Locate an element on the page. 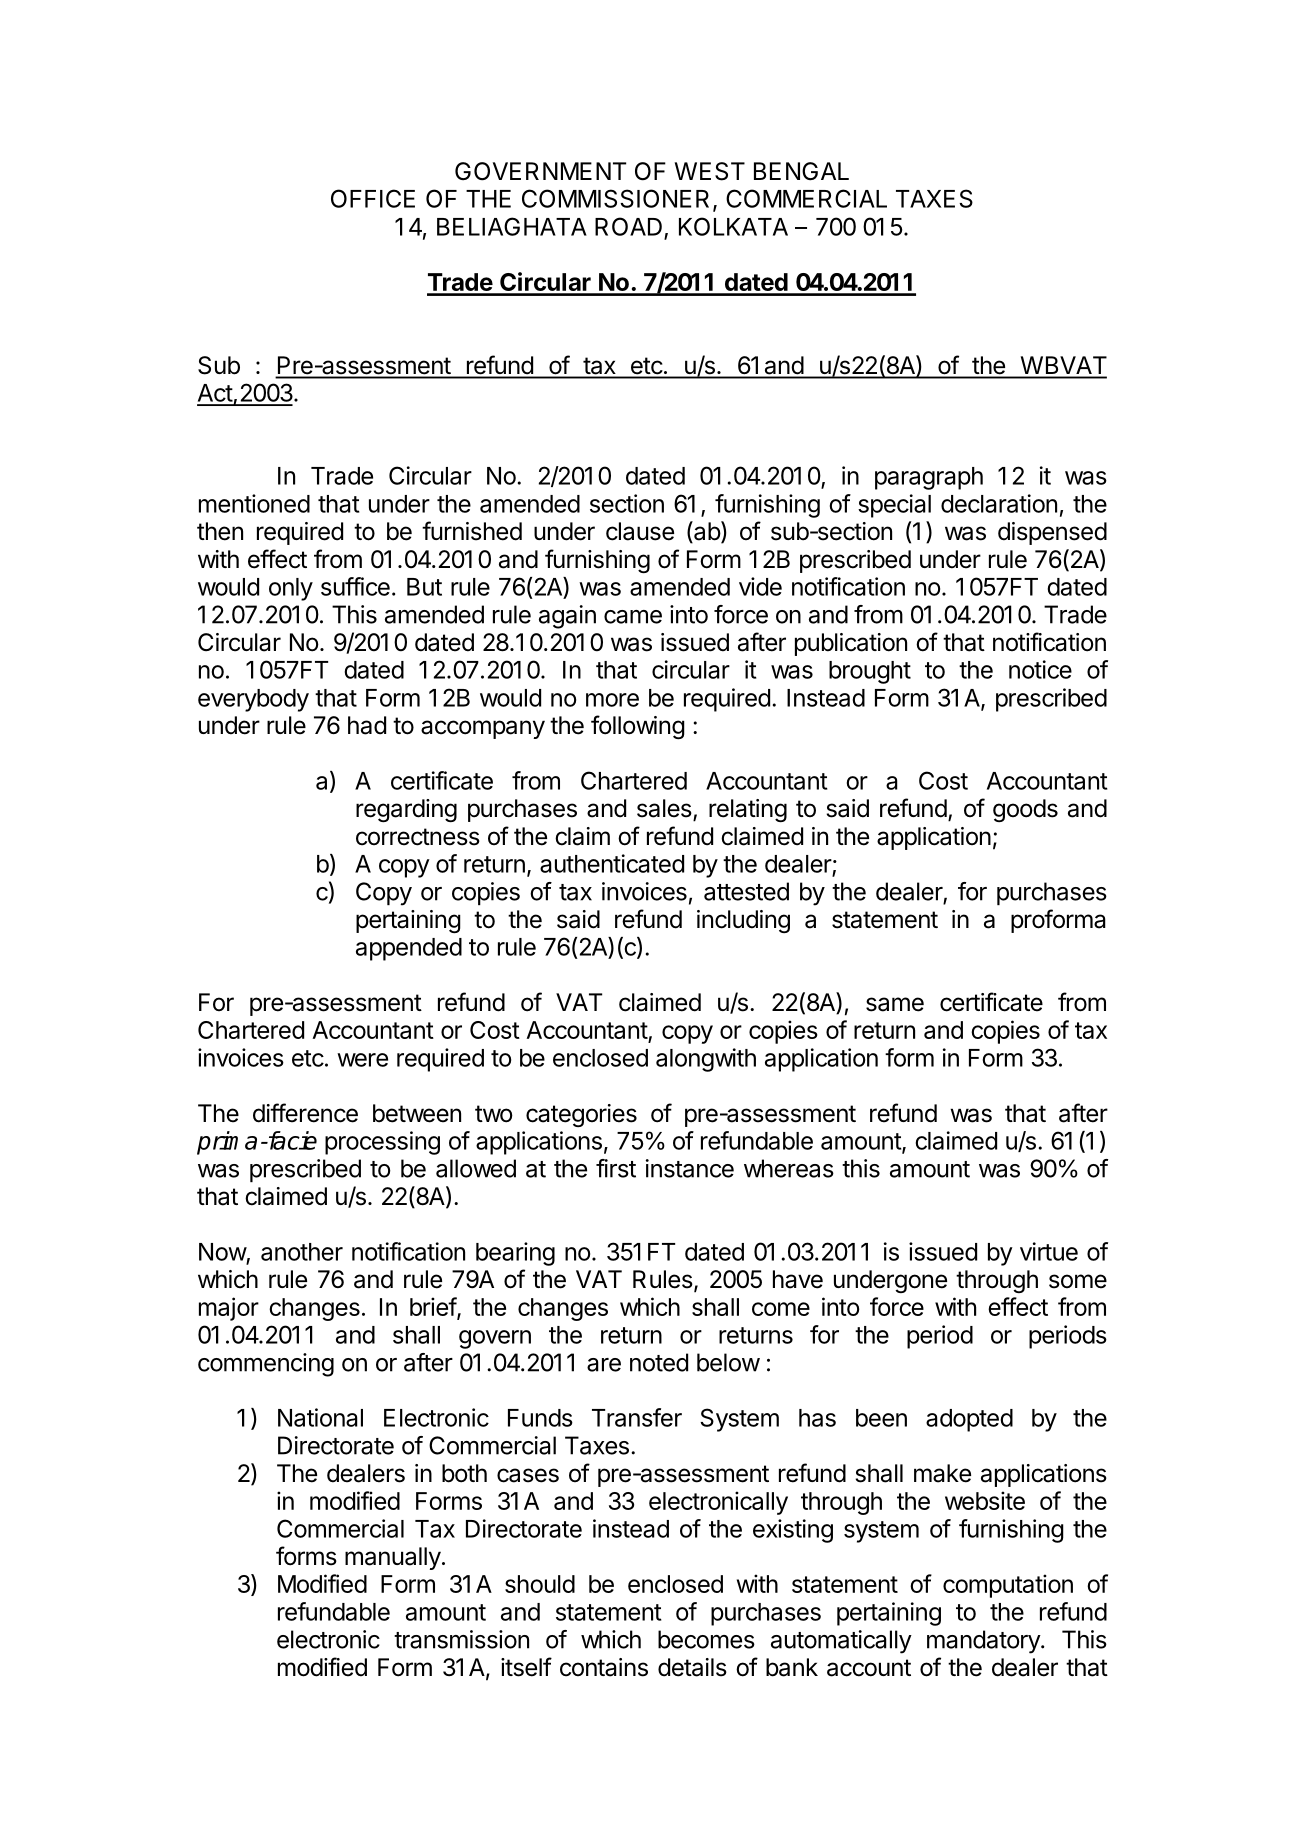 The width and height of the document is (1303, 1844). suffice is located at coordinates (355, 586).
